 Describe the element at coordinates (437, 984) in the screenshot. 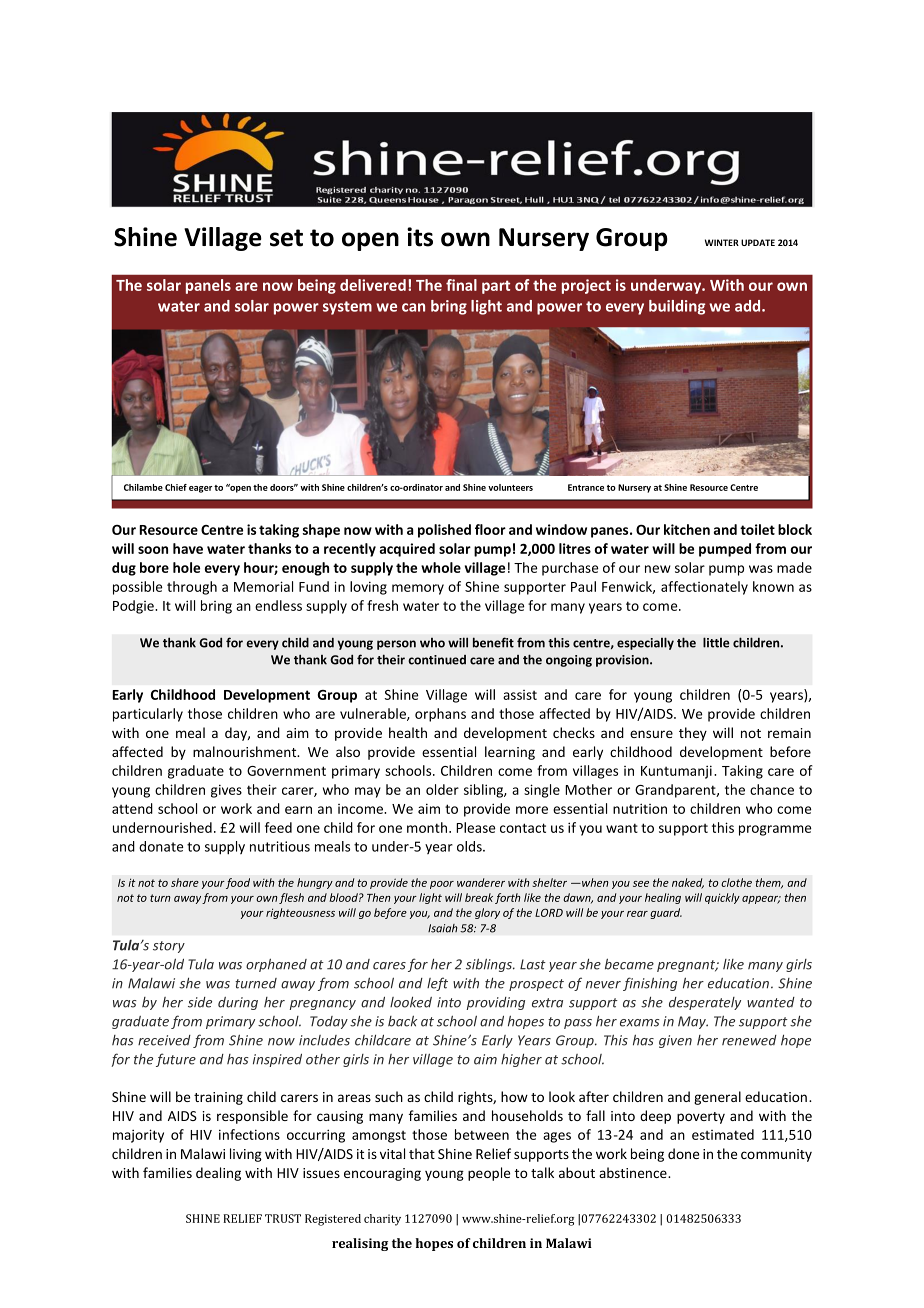

I see `left` at that location.
